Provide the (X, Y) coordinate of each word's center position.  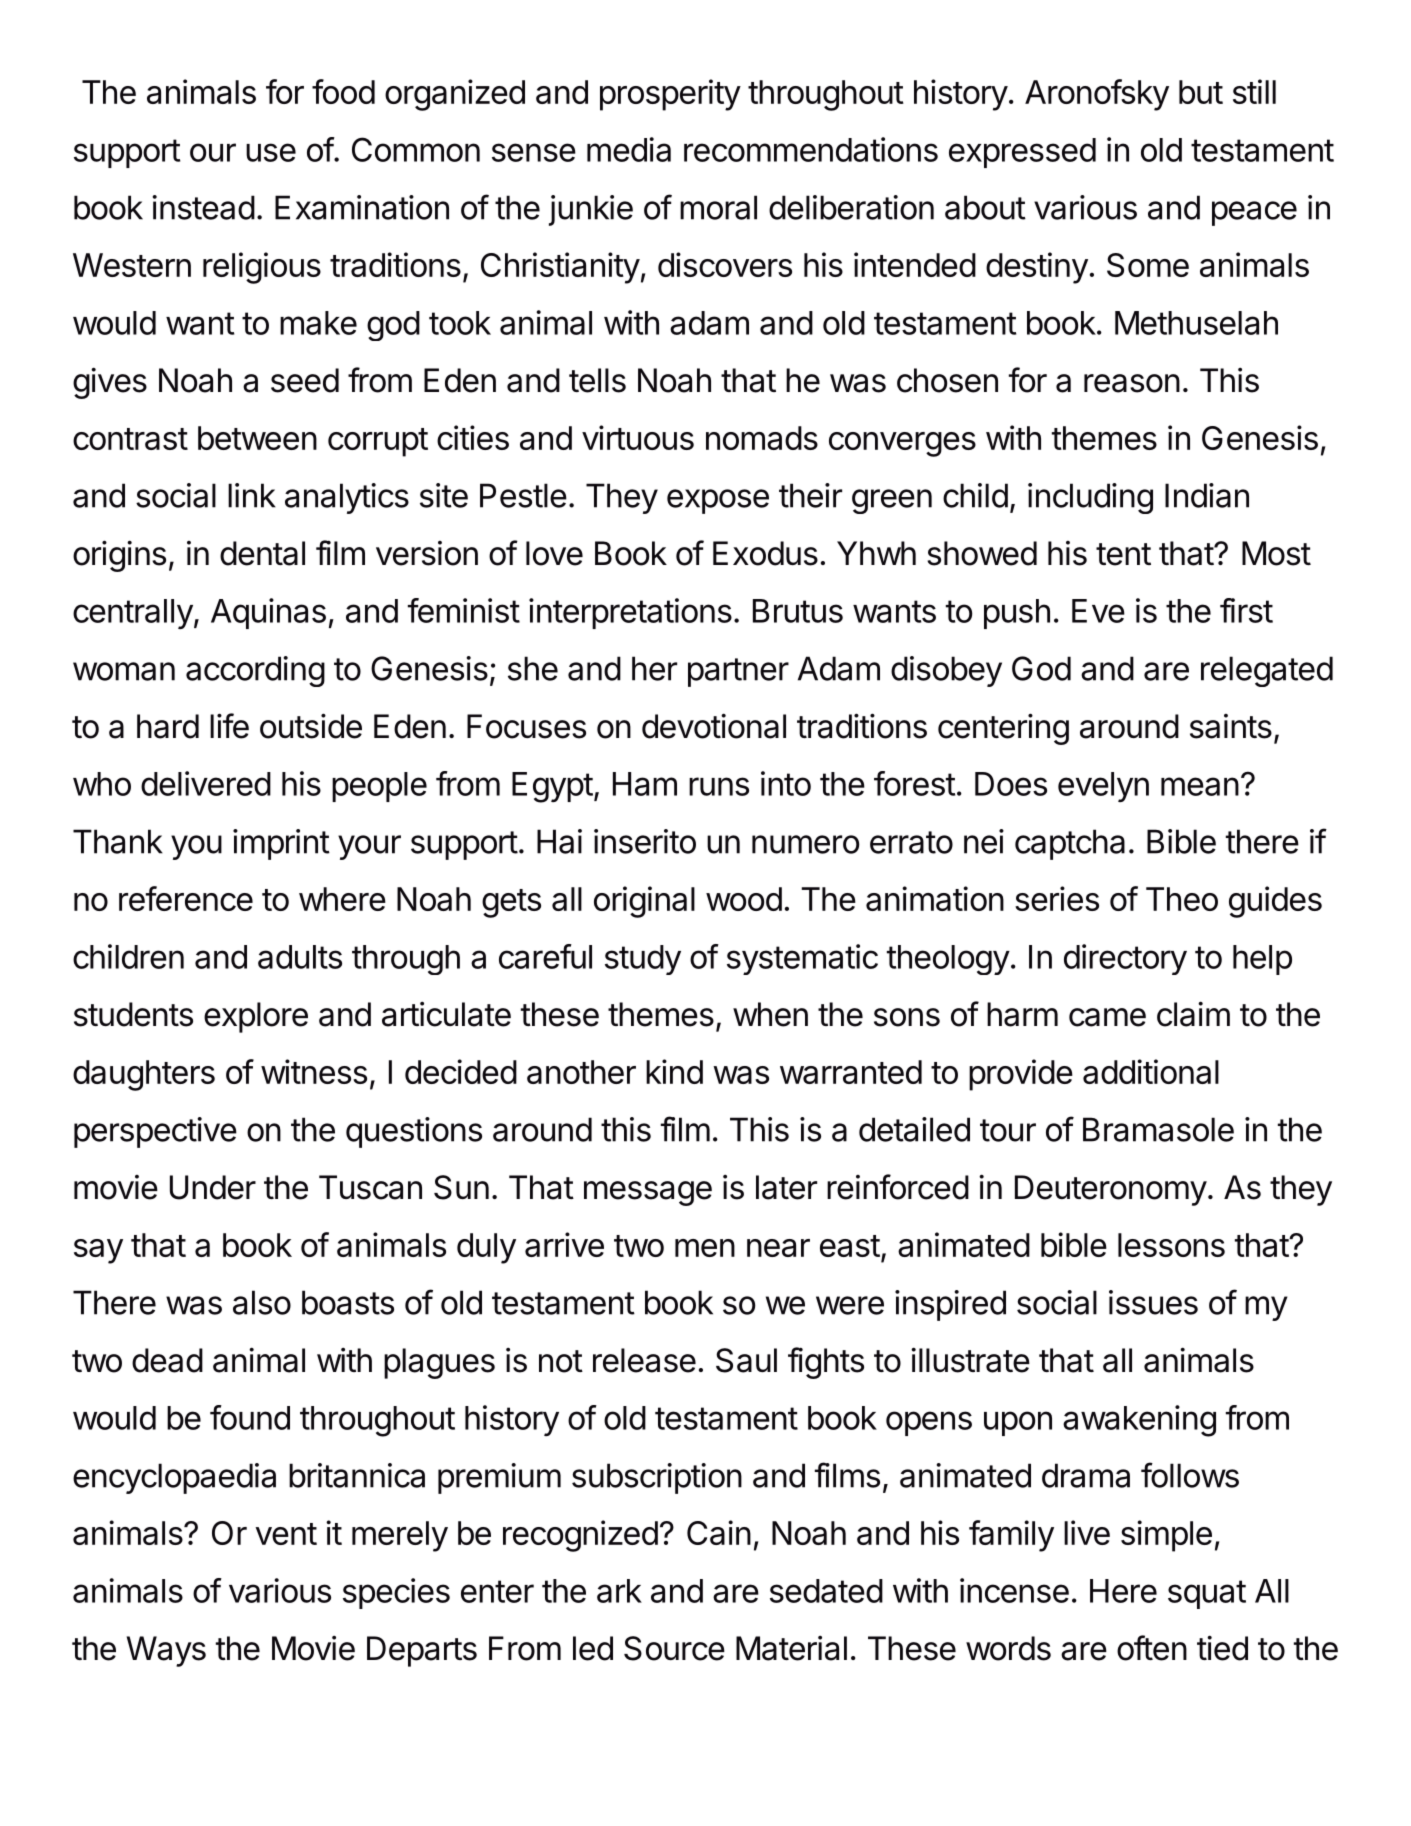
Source (674, 1648)
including (1090, 498)
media (629, 149)
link (252, 495)
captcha (1070, 844)
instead (203, 207)
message (648, 1193)
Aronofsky (1097, 95)
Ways (166, 1651)
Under (213, 1187)
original (644, 902)
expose (718, 501)
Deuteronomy (1111, 1190)
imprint (281, 844)
